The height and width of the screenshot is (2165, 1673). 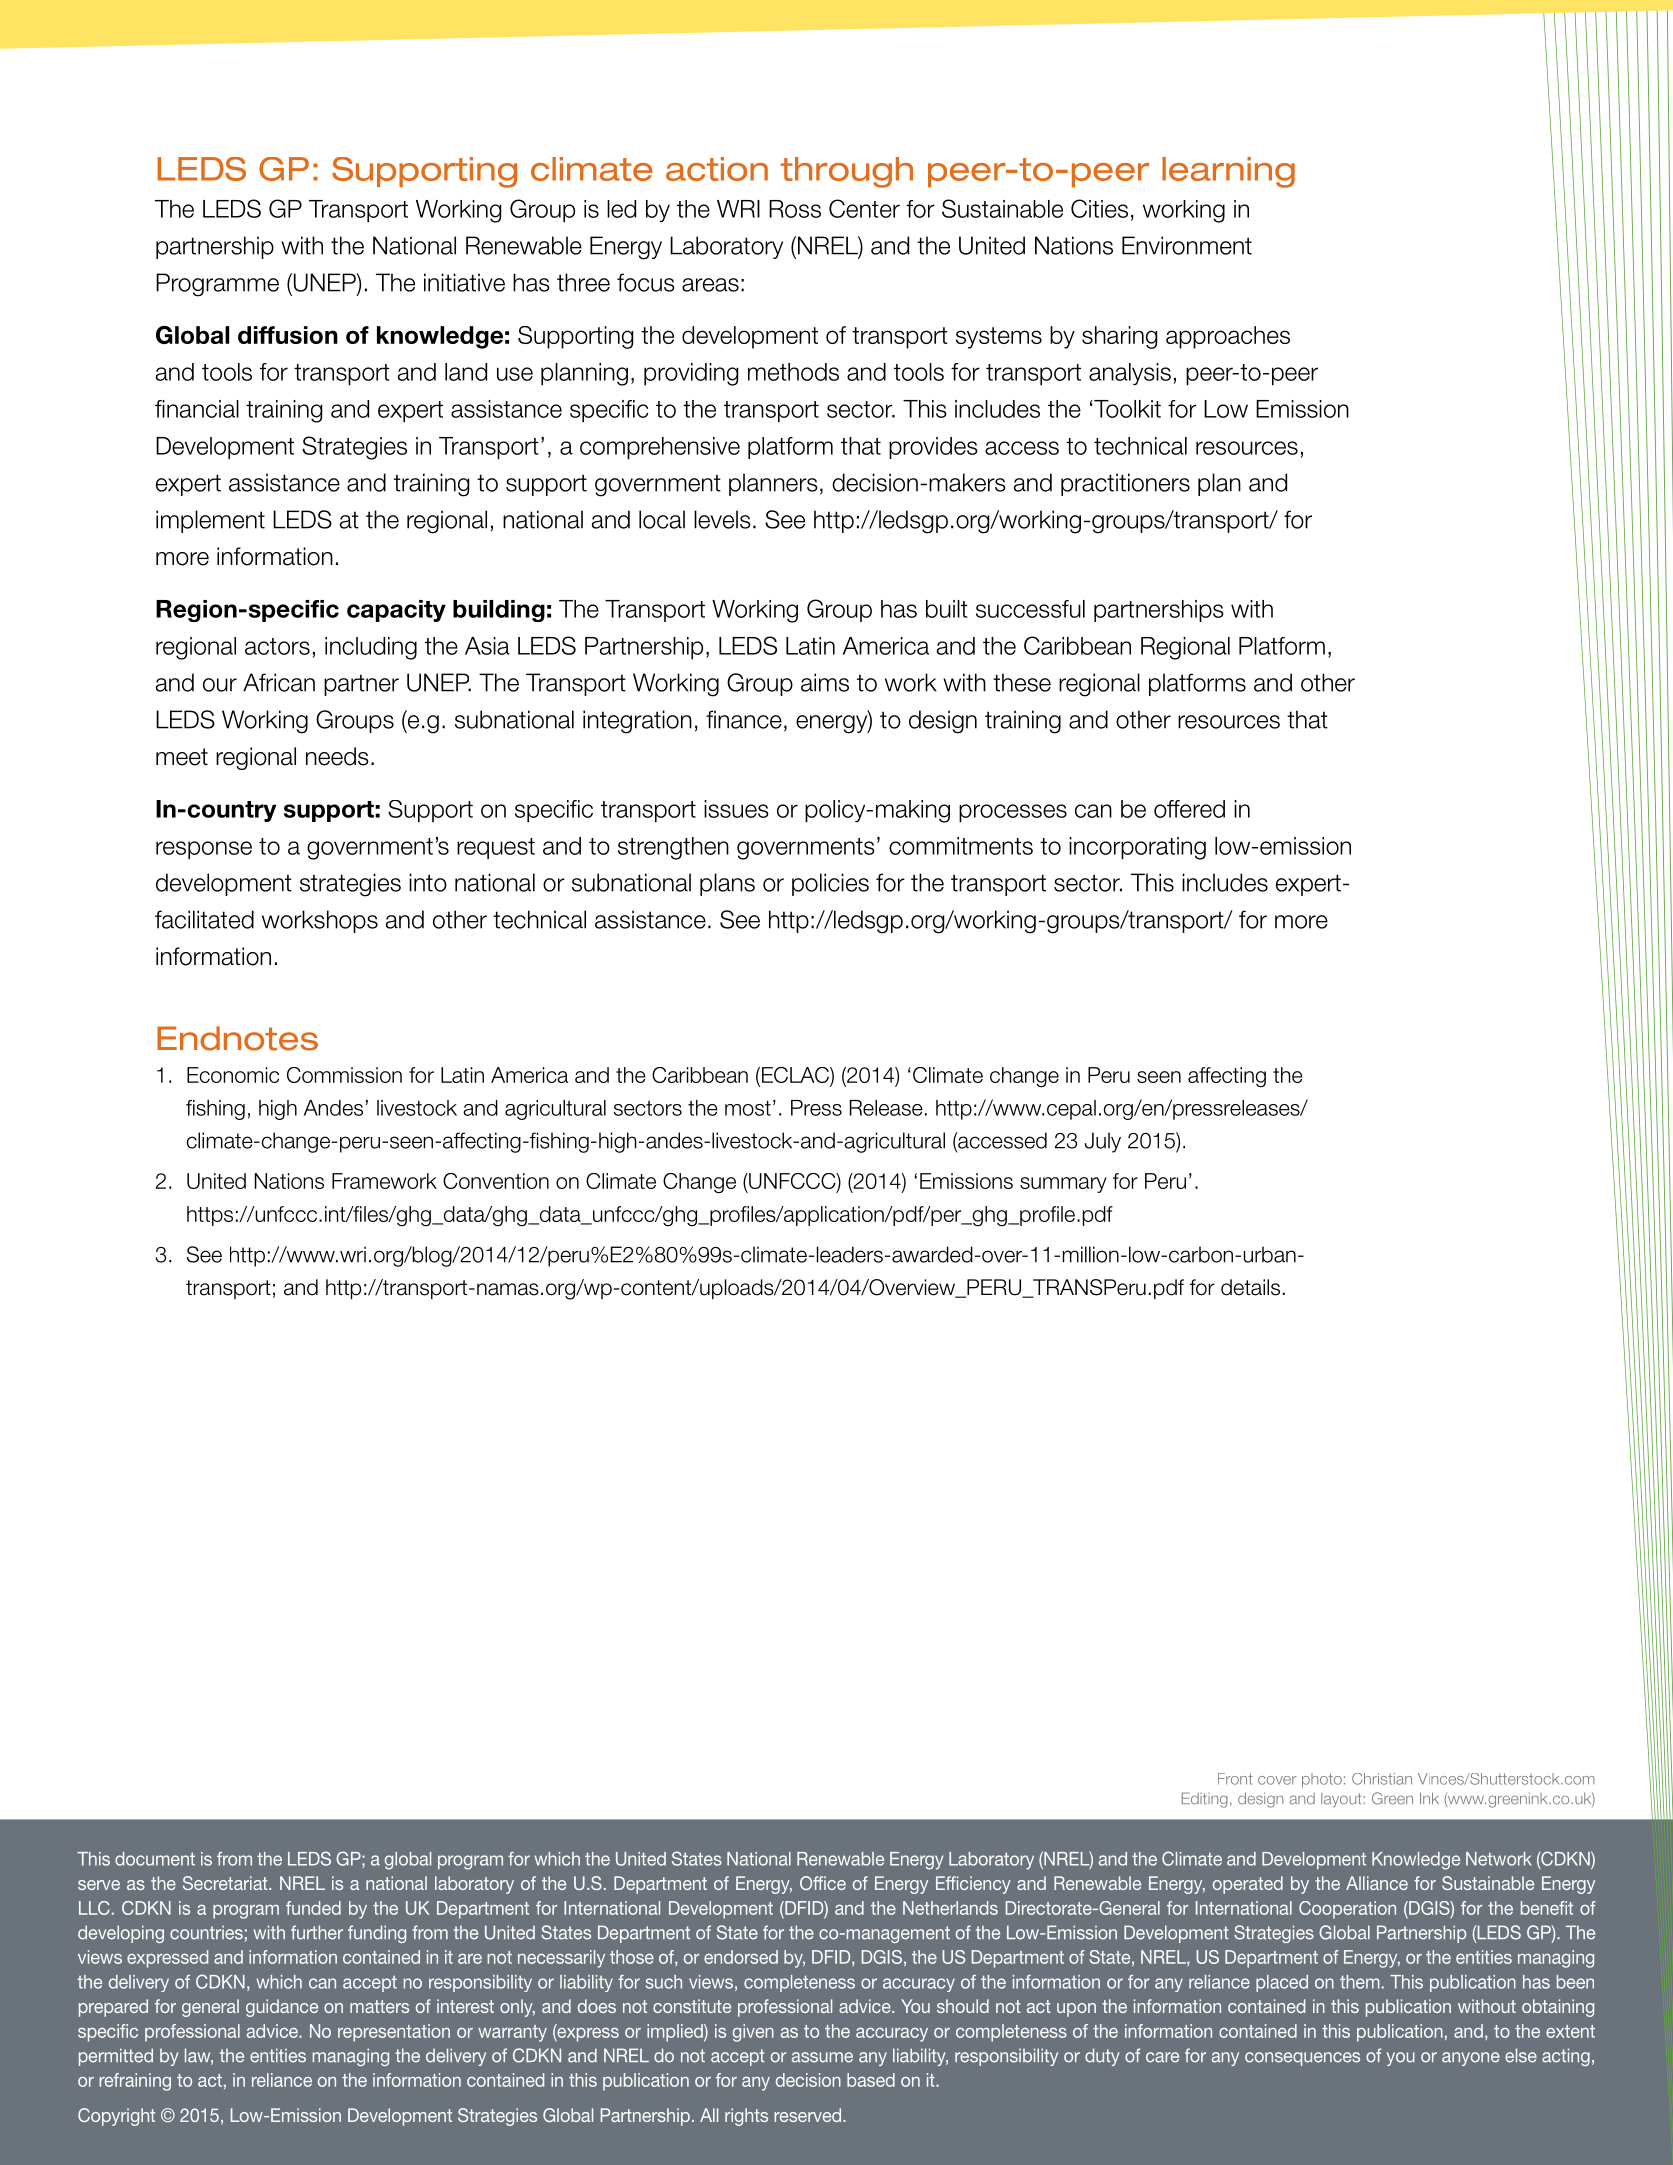 I want to click on diffusion, so click(x=288, y=335).
